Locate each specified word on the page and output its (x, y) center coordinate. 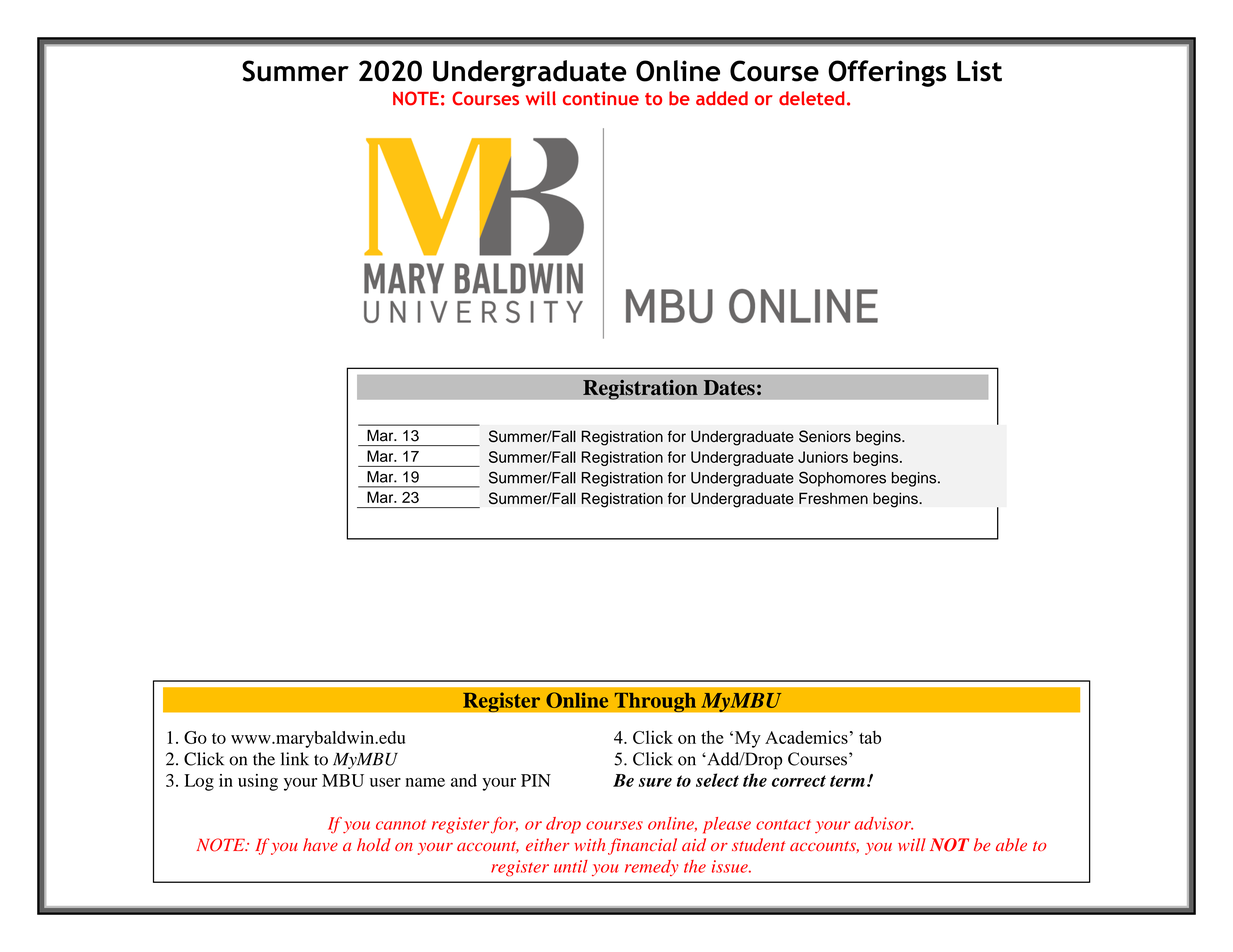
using (258, 782)
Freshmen (833, 498)
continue (601, 98)
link (295, 759)
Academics (806, 737)
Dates (729, 387)
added (722, 98)
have (320, 844)
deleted (812, 98)
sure (655, 782)
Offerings (887, 73)
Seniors (825, 436)
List (979, 71)
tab (870, 737)
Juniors (823, 457)
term (847, 781)
